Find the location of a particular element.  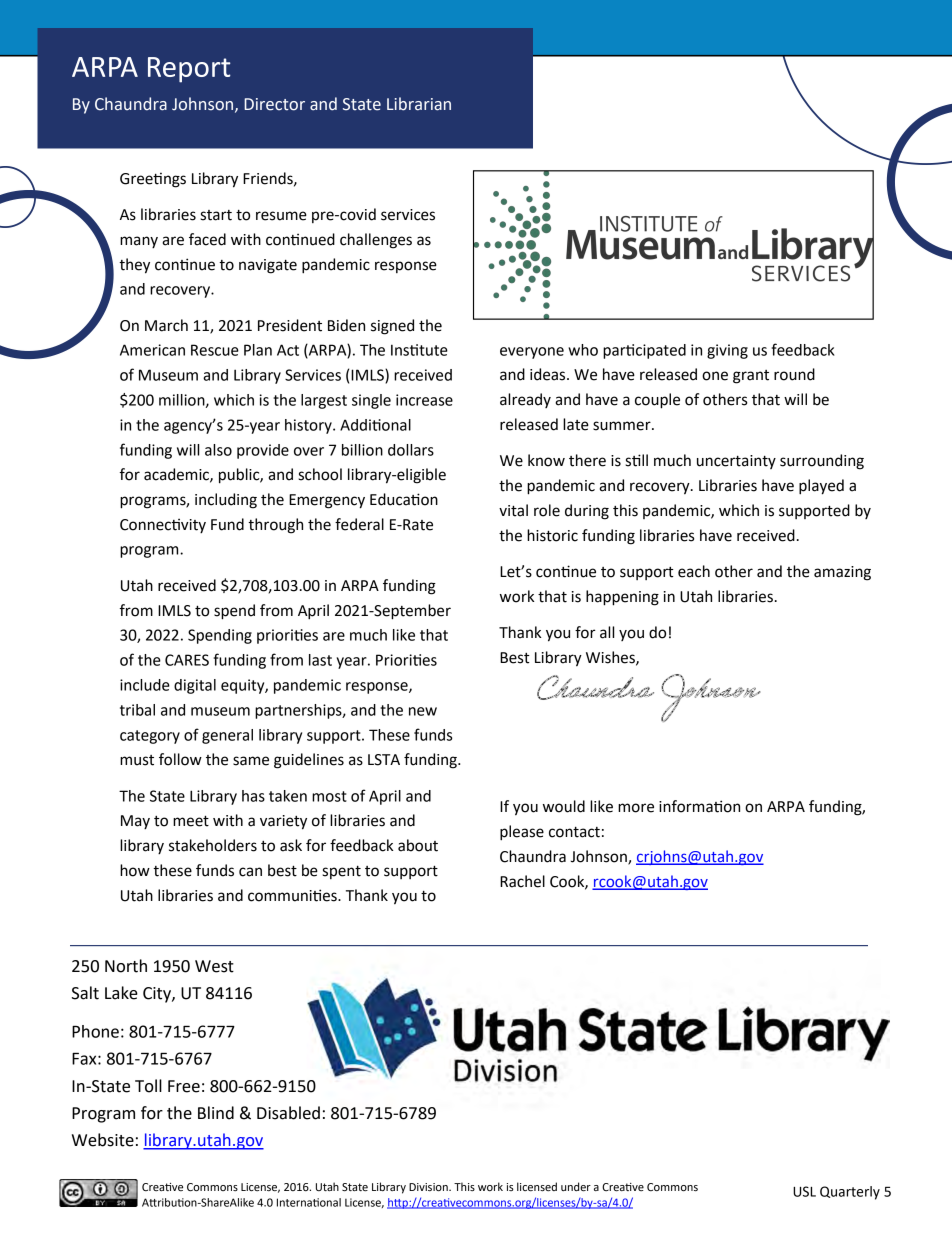

Division is located at coordinates (429, 1187).
